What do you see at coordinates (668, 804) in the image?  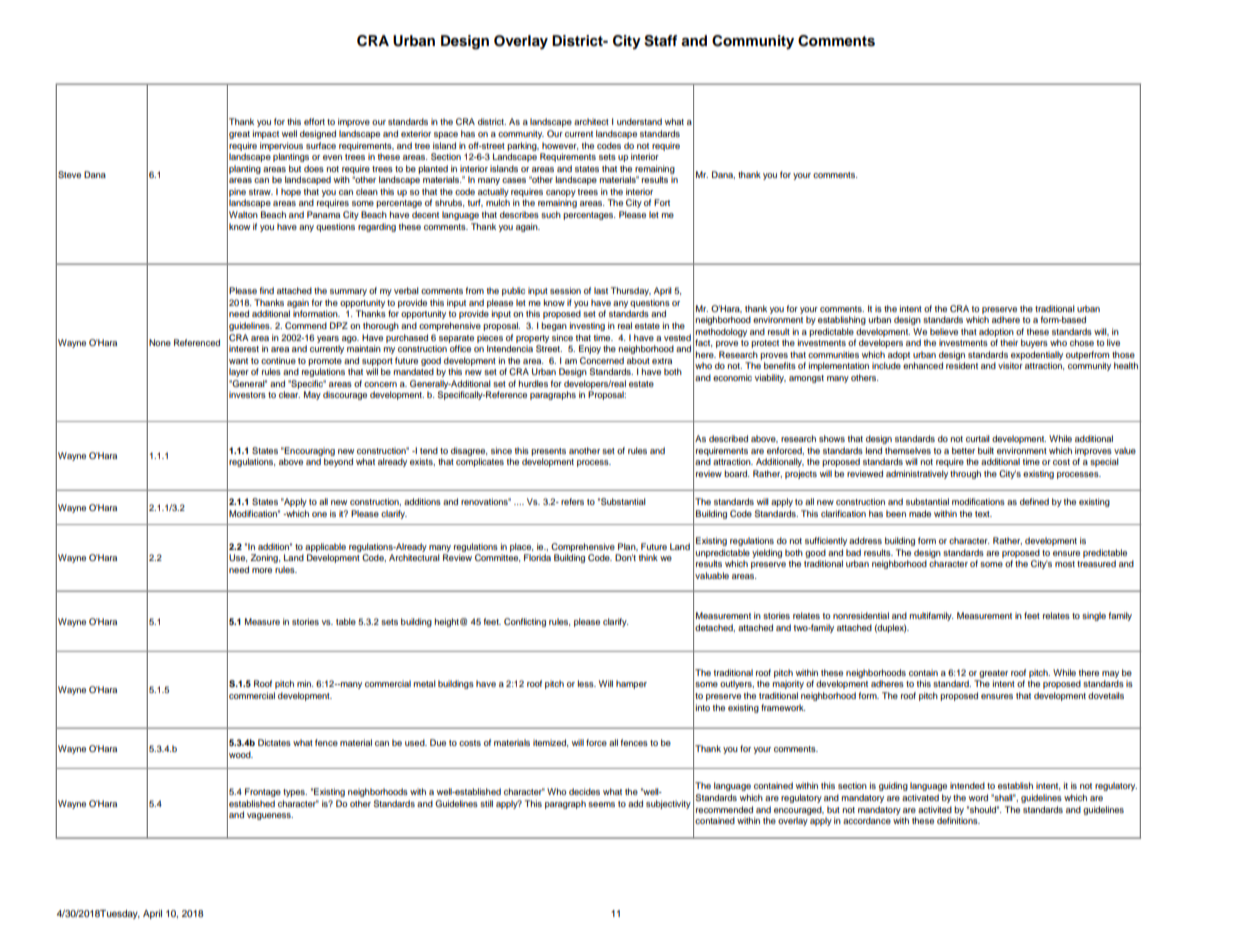 I see `subjectivity` at bounding box center [668, 804].
